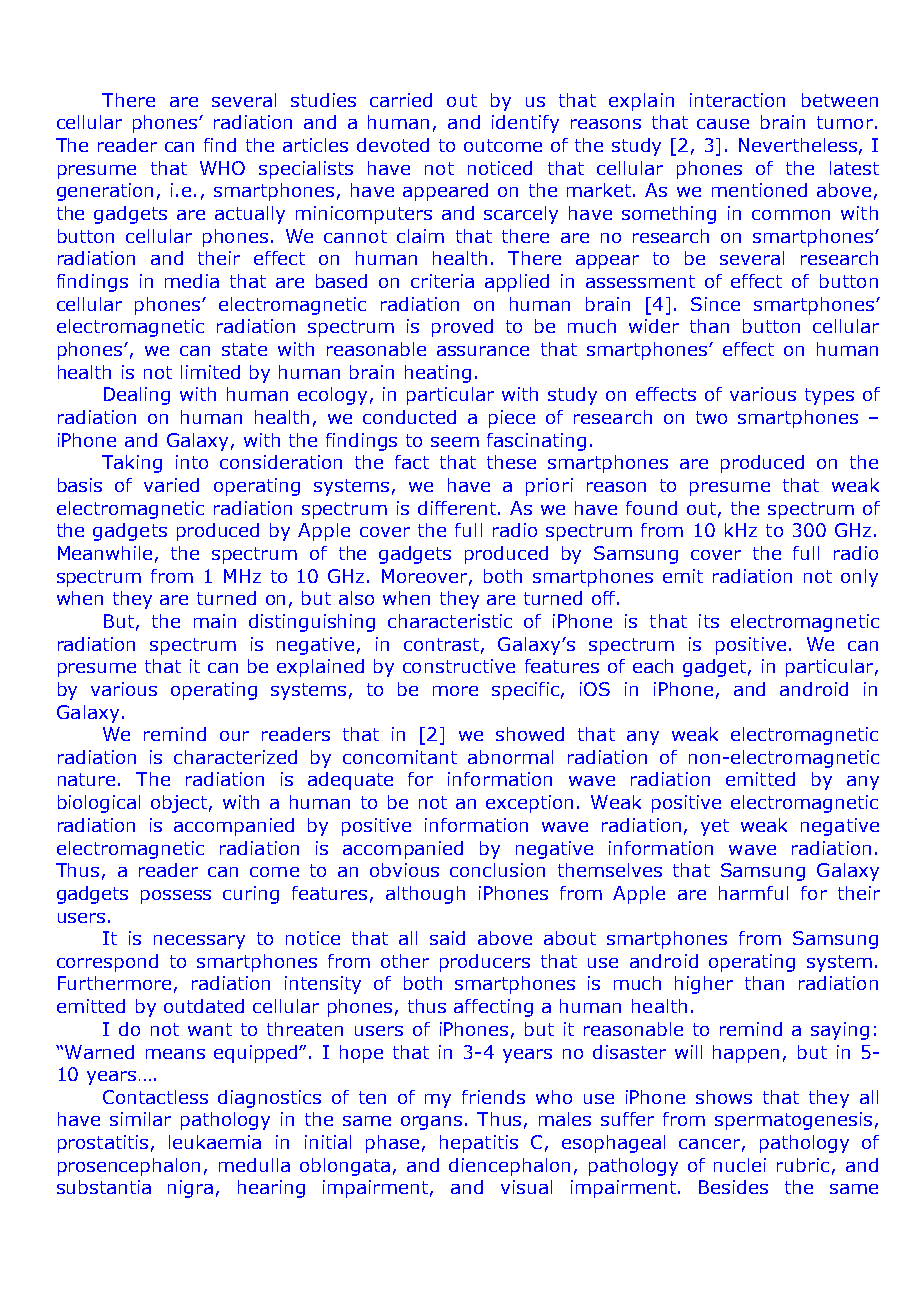 This document has height=1308, width=924. Describe the element at coordinates (215, 621) in the document. I see `main` at that location.
